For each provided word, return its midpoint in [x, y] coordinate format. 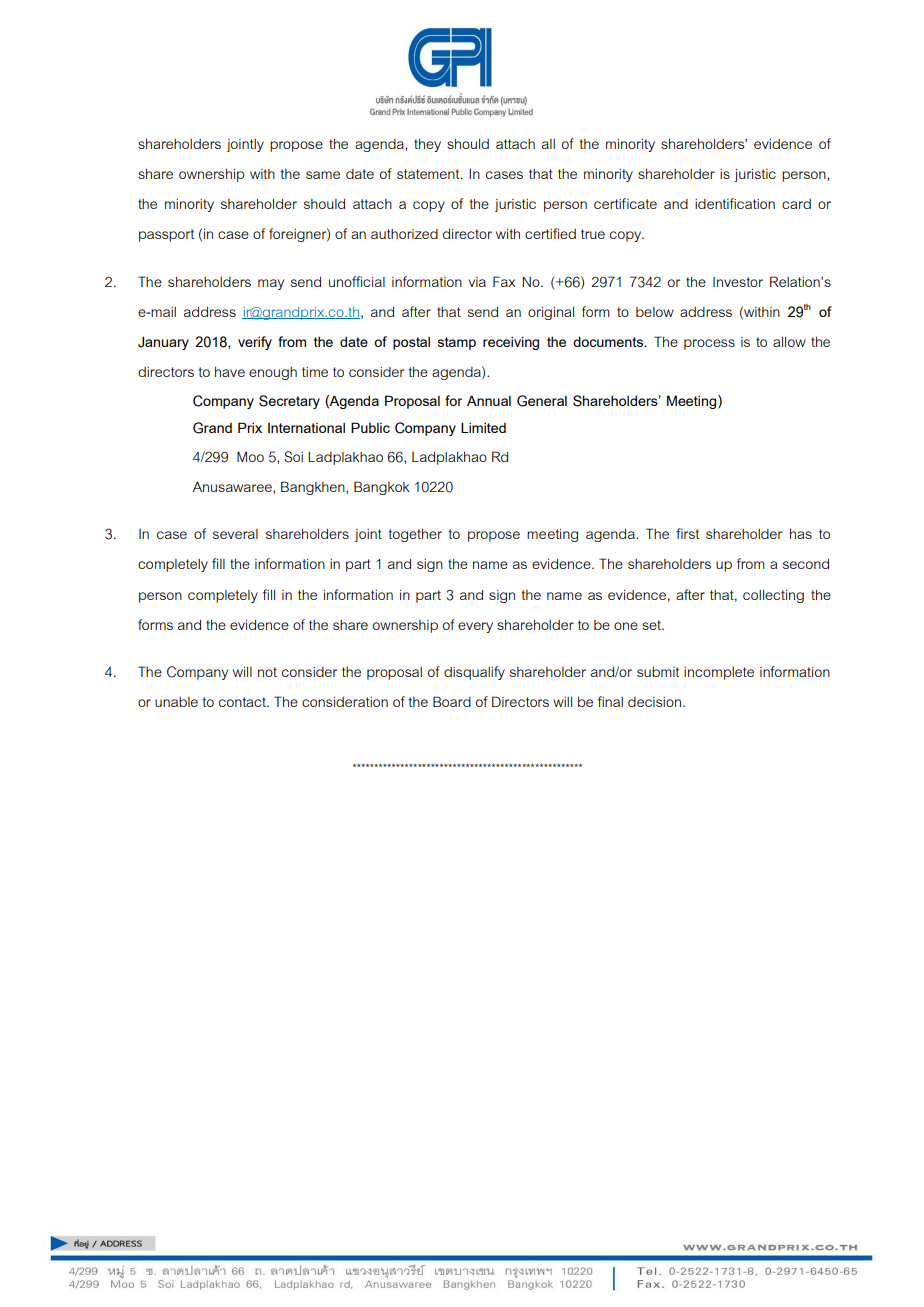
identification [735, 203]
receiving [511, 343]
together [415, 535]
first [687, 533]
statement [429, 174]
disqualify [474, 673]
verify [255, 343]
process [709, 344]
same [323, 175]
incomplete [719, 673]
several [235, 534]
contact [244, 702]
